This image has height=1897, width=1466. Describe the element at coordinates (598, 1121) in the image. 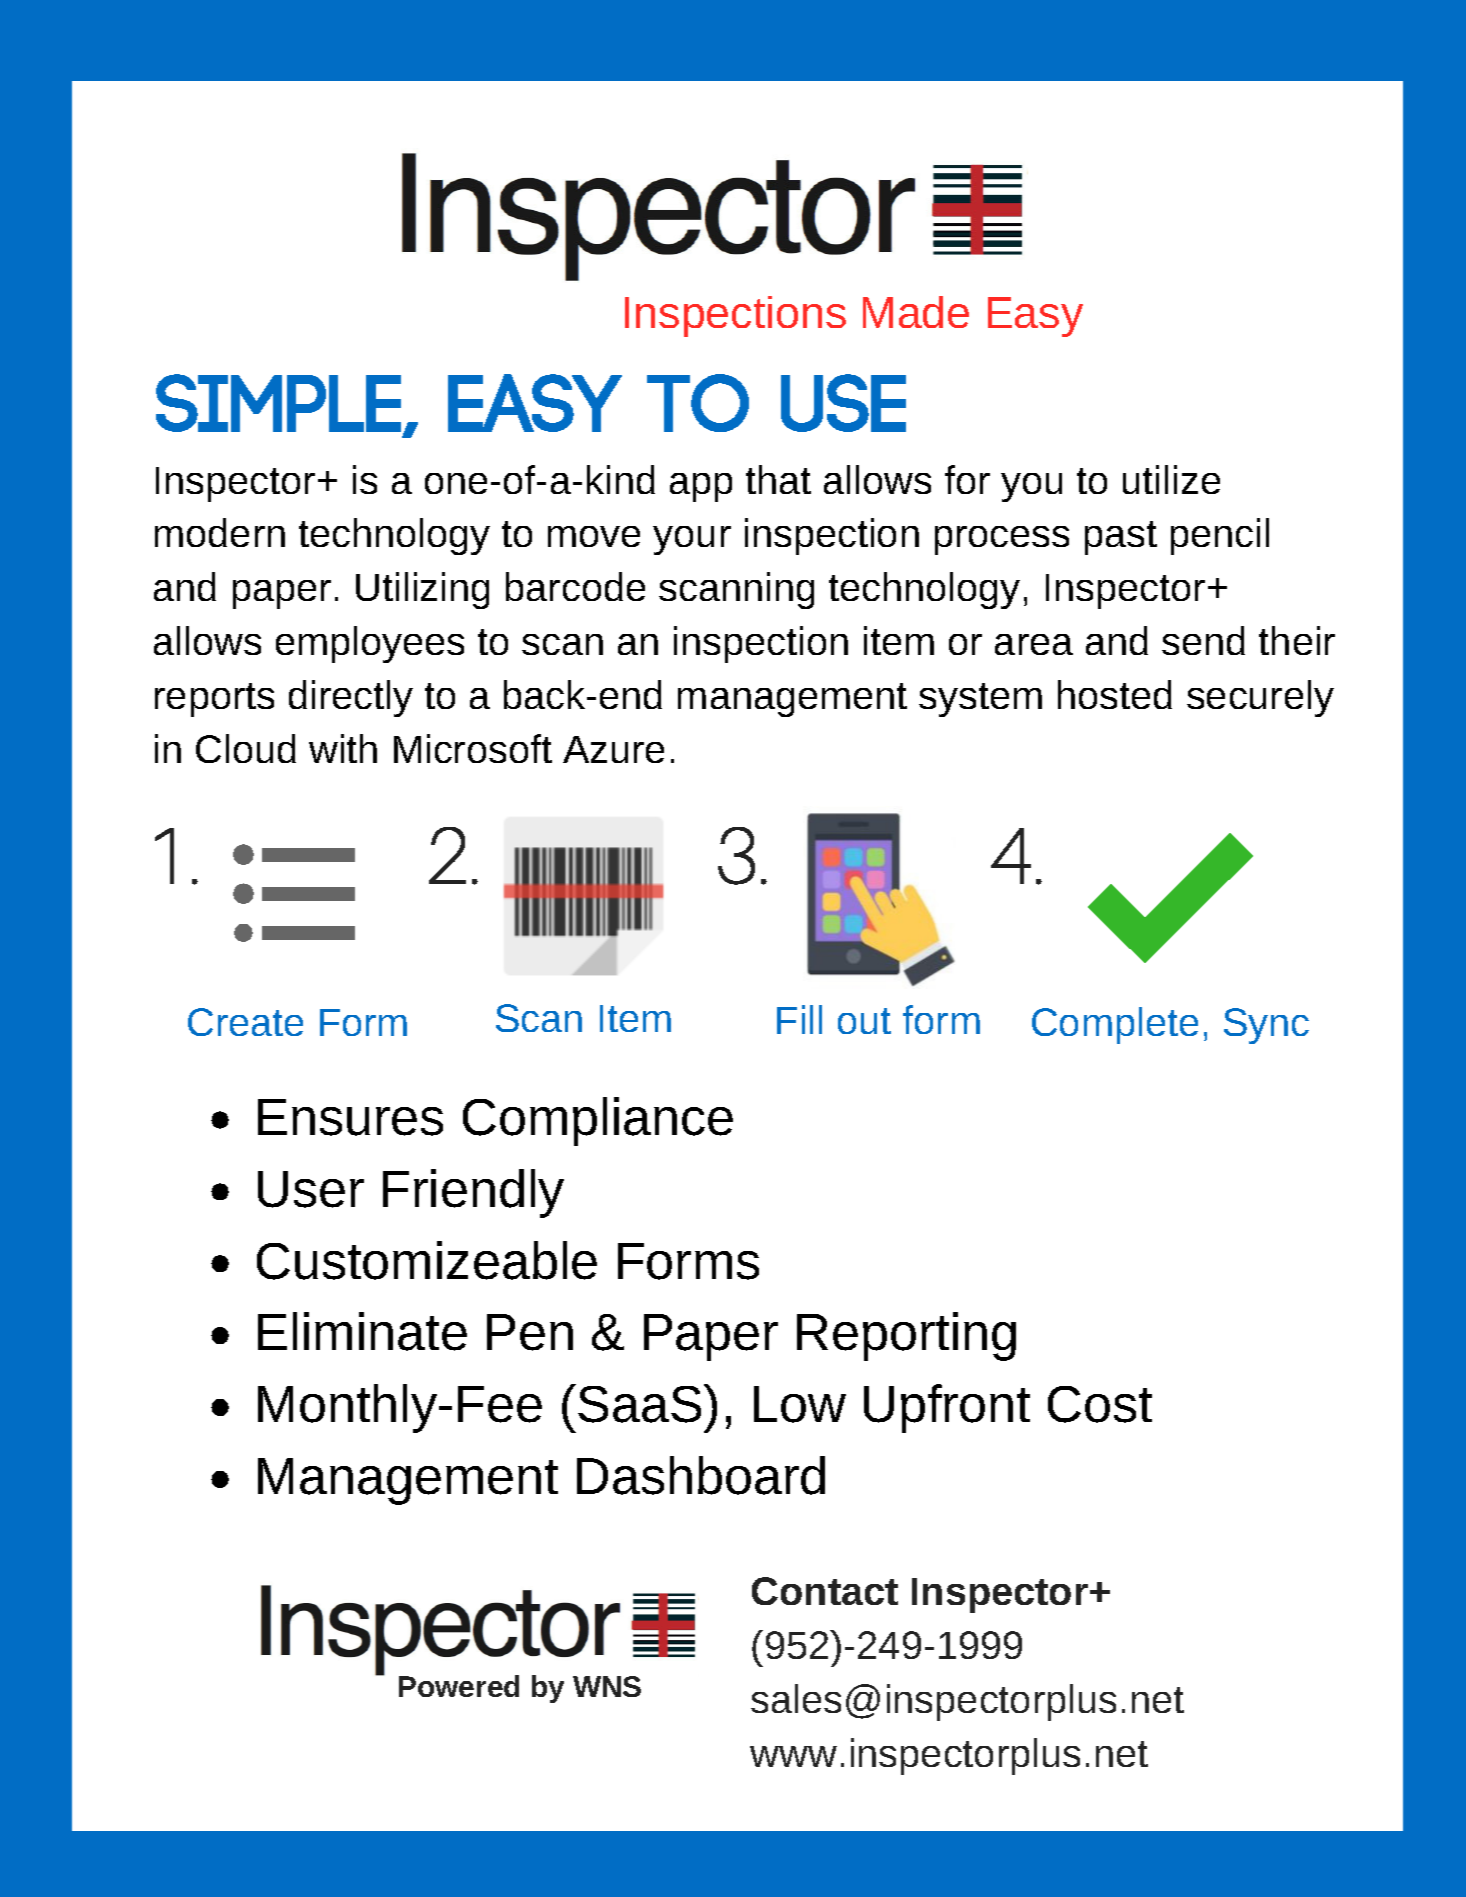

I see `Compliance` at that location.
